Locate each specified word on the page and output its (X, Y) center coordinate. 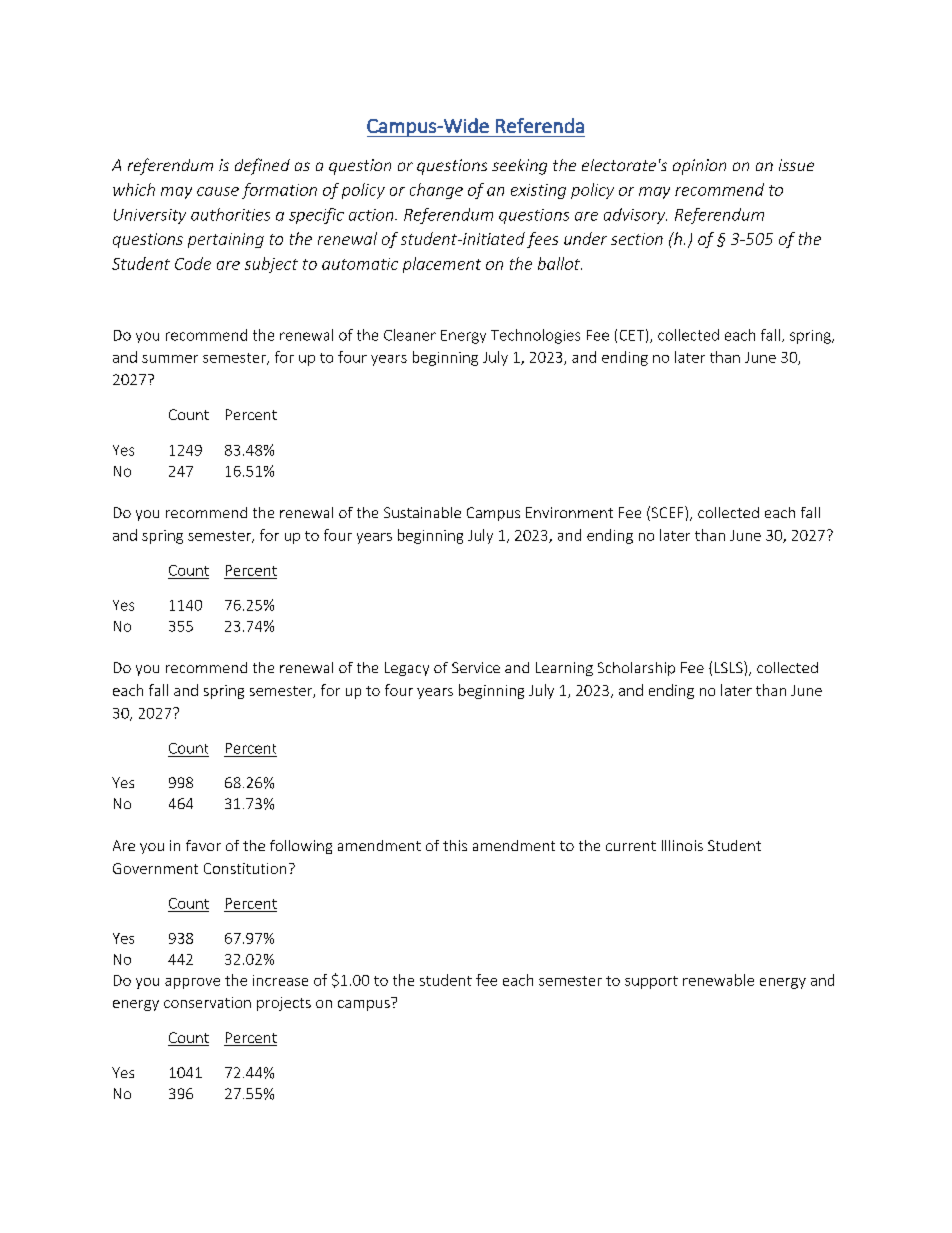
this (455, 845)
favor (203, 845)
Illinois (682, 845)
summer (170, 359)
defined (262, 166)
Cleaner (410, 335)
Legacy (407, 669)
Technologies (535, 336)
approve (192, 983)
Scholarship (636, 669)
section (637, 239)
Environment (569, 512)
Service (476, 667)
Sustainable (422, 512)
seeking (519, 167)
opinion (699, 167)
